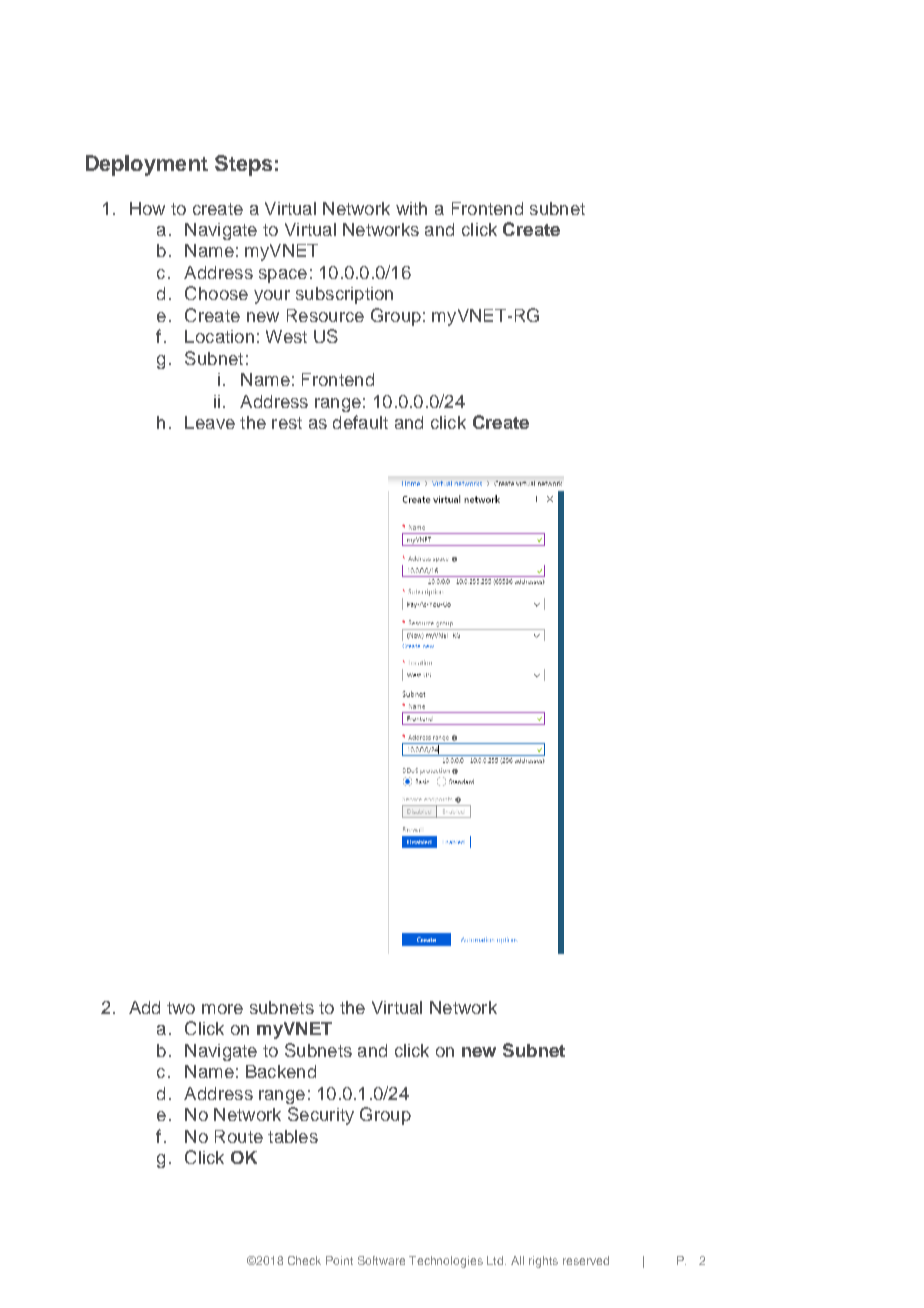 The image size is (924, 1308). Describe the element at coordinates (360, 422) in the image. I see `default` at that location.
